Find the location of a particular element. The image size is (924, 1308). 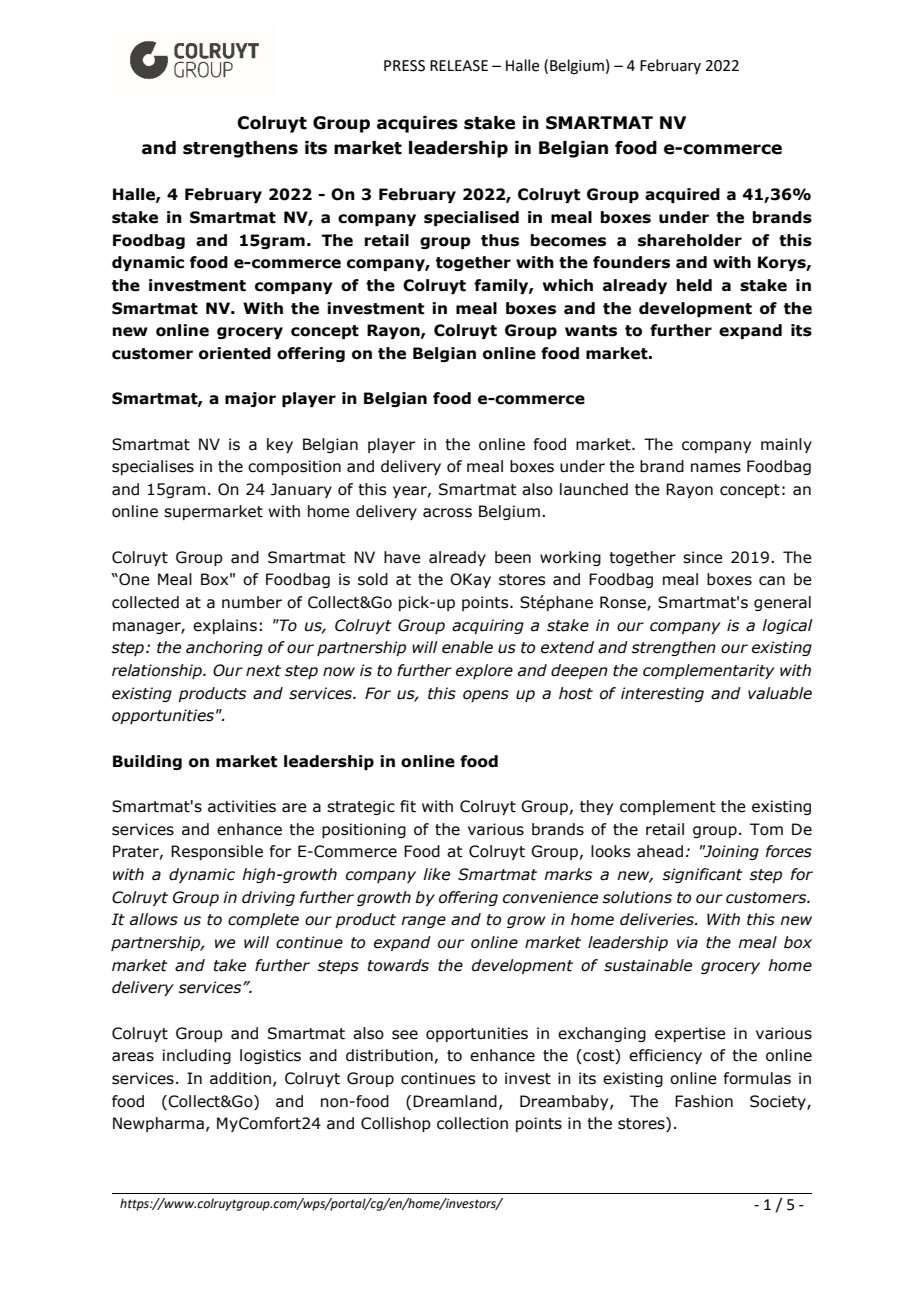

opens is located at coordinates (486, 696).
